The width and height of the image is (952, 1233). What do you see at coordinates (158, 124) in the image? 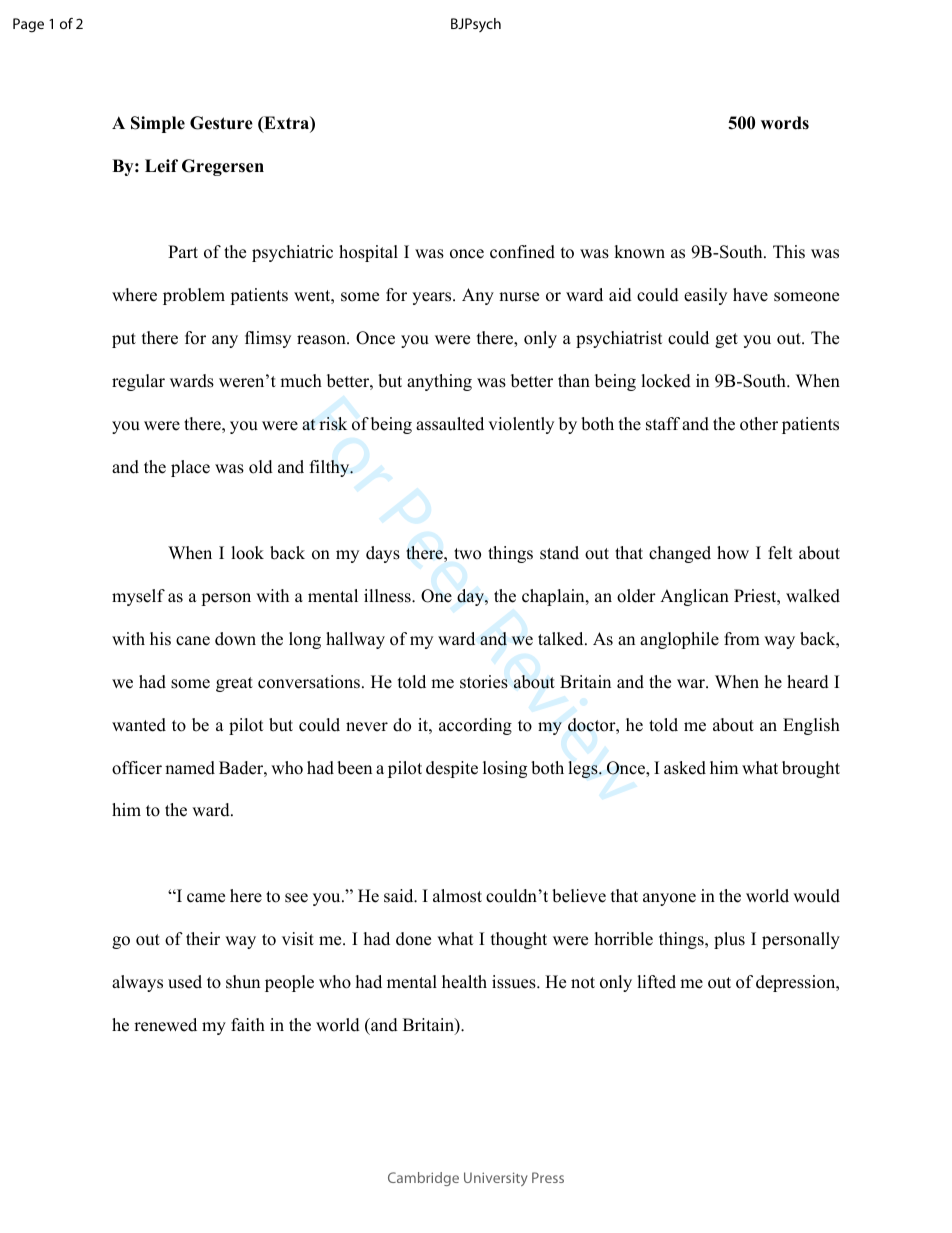
I see `Simple` at bounding box center [158, 124].
